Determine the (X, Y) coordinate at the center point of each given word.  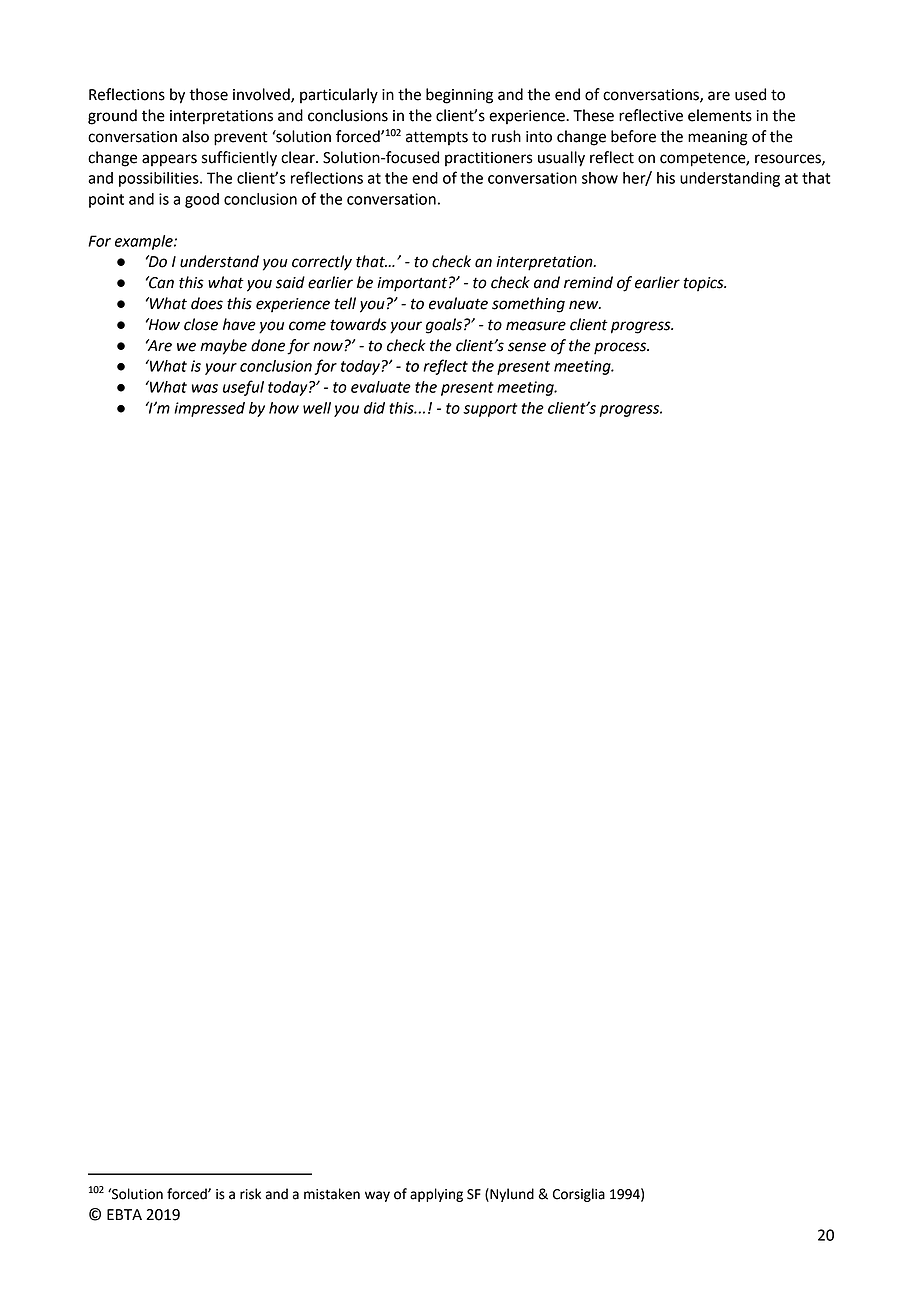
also (195, 136)
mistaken (332, 1194)
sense (527, 347)
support (490, 410)
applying (436, 1195)
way (377, 1196)
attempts (437, 138)
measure (536, 326)
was (205, 388)
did (374, 408)
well (317, 408)
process (621, 348)
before (633, 136)
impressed (209, 409)
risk (250, 1194)
